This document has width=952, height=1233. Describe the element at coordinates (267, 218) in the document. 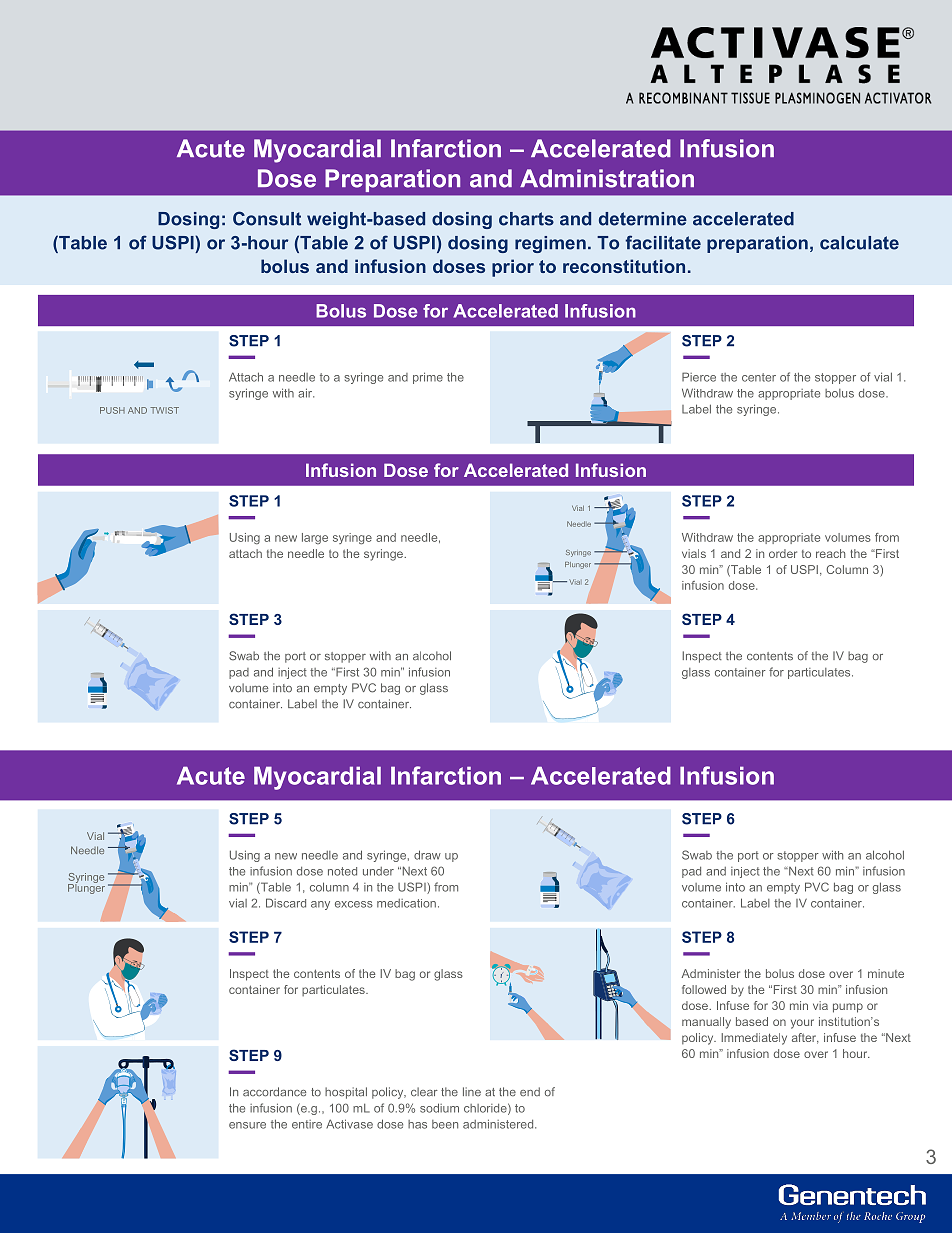

I see `Consult` at that location.
